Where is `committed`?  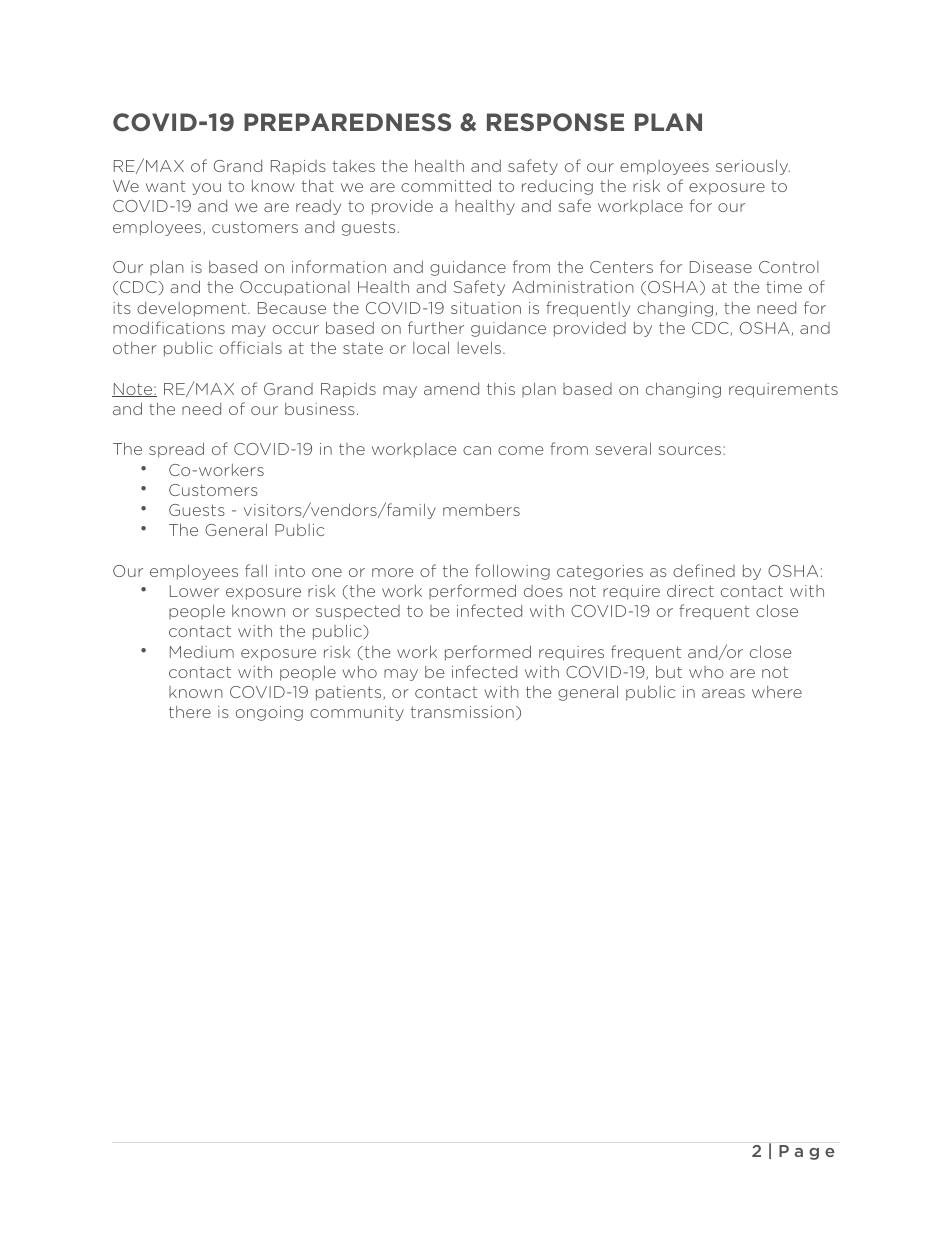
committed is located at coordinates (446, 185).
